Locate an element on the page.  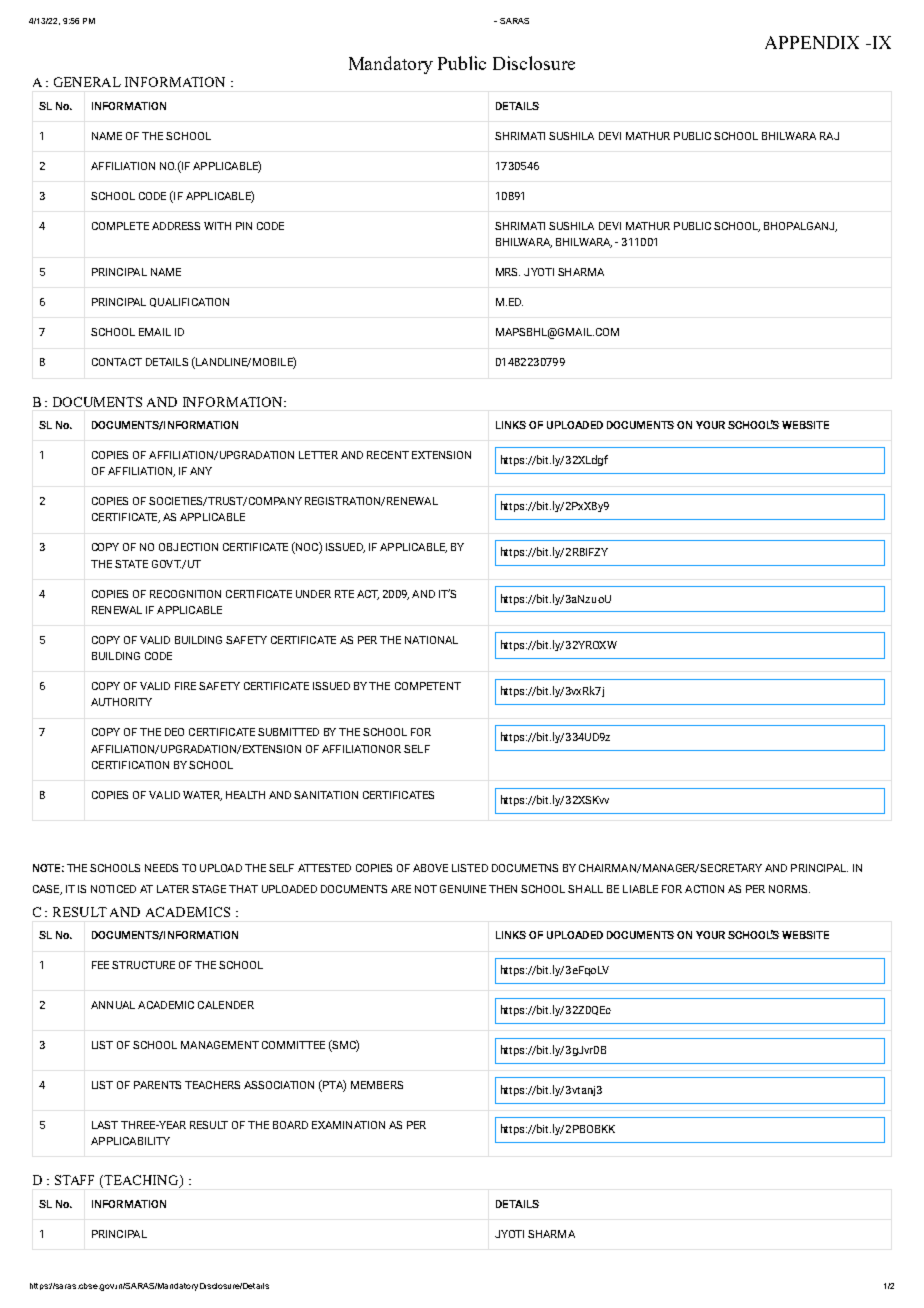
MRS is located at coordinates (508, 272).
